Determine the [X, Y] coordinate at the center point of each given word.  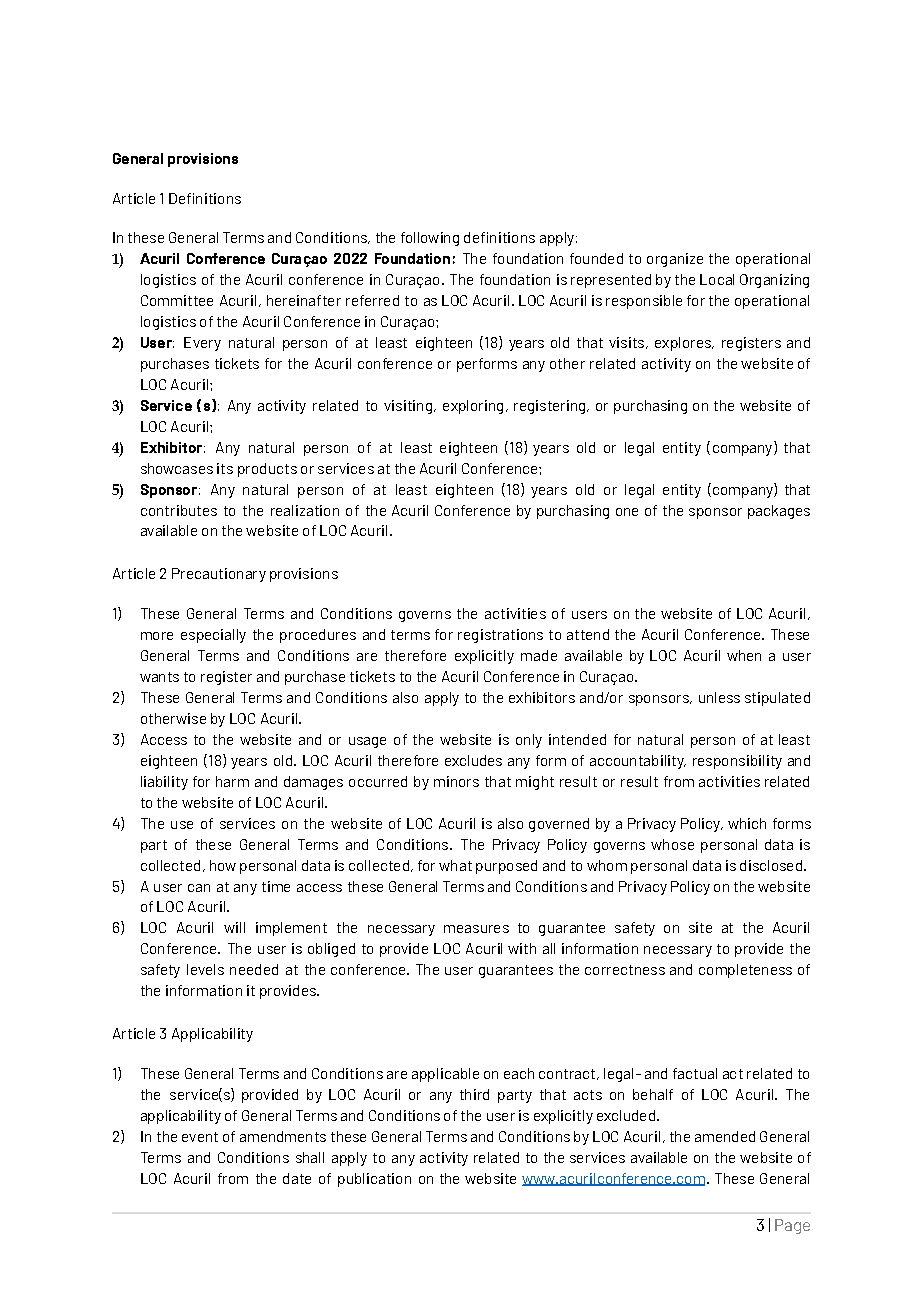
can [199, 888]
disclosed [771, 865]
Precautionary [219, 575]
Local [717, 279]
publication [374, 1180]
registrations [500, 636]
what [455, 865]
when [744, 655]
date [297, 1178]
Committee [177, 300]
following [430, 239]
